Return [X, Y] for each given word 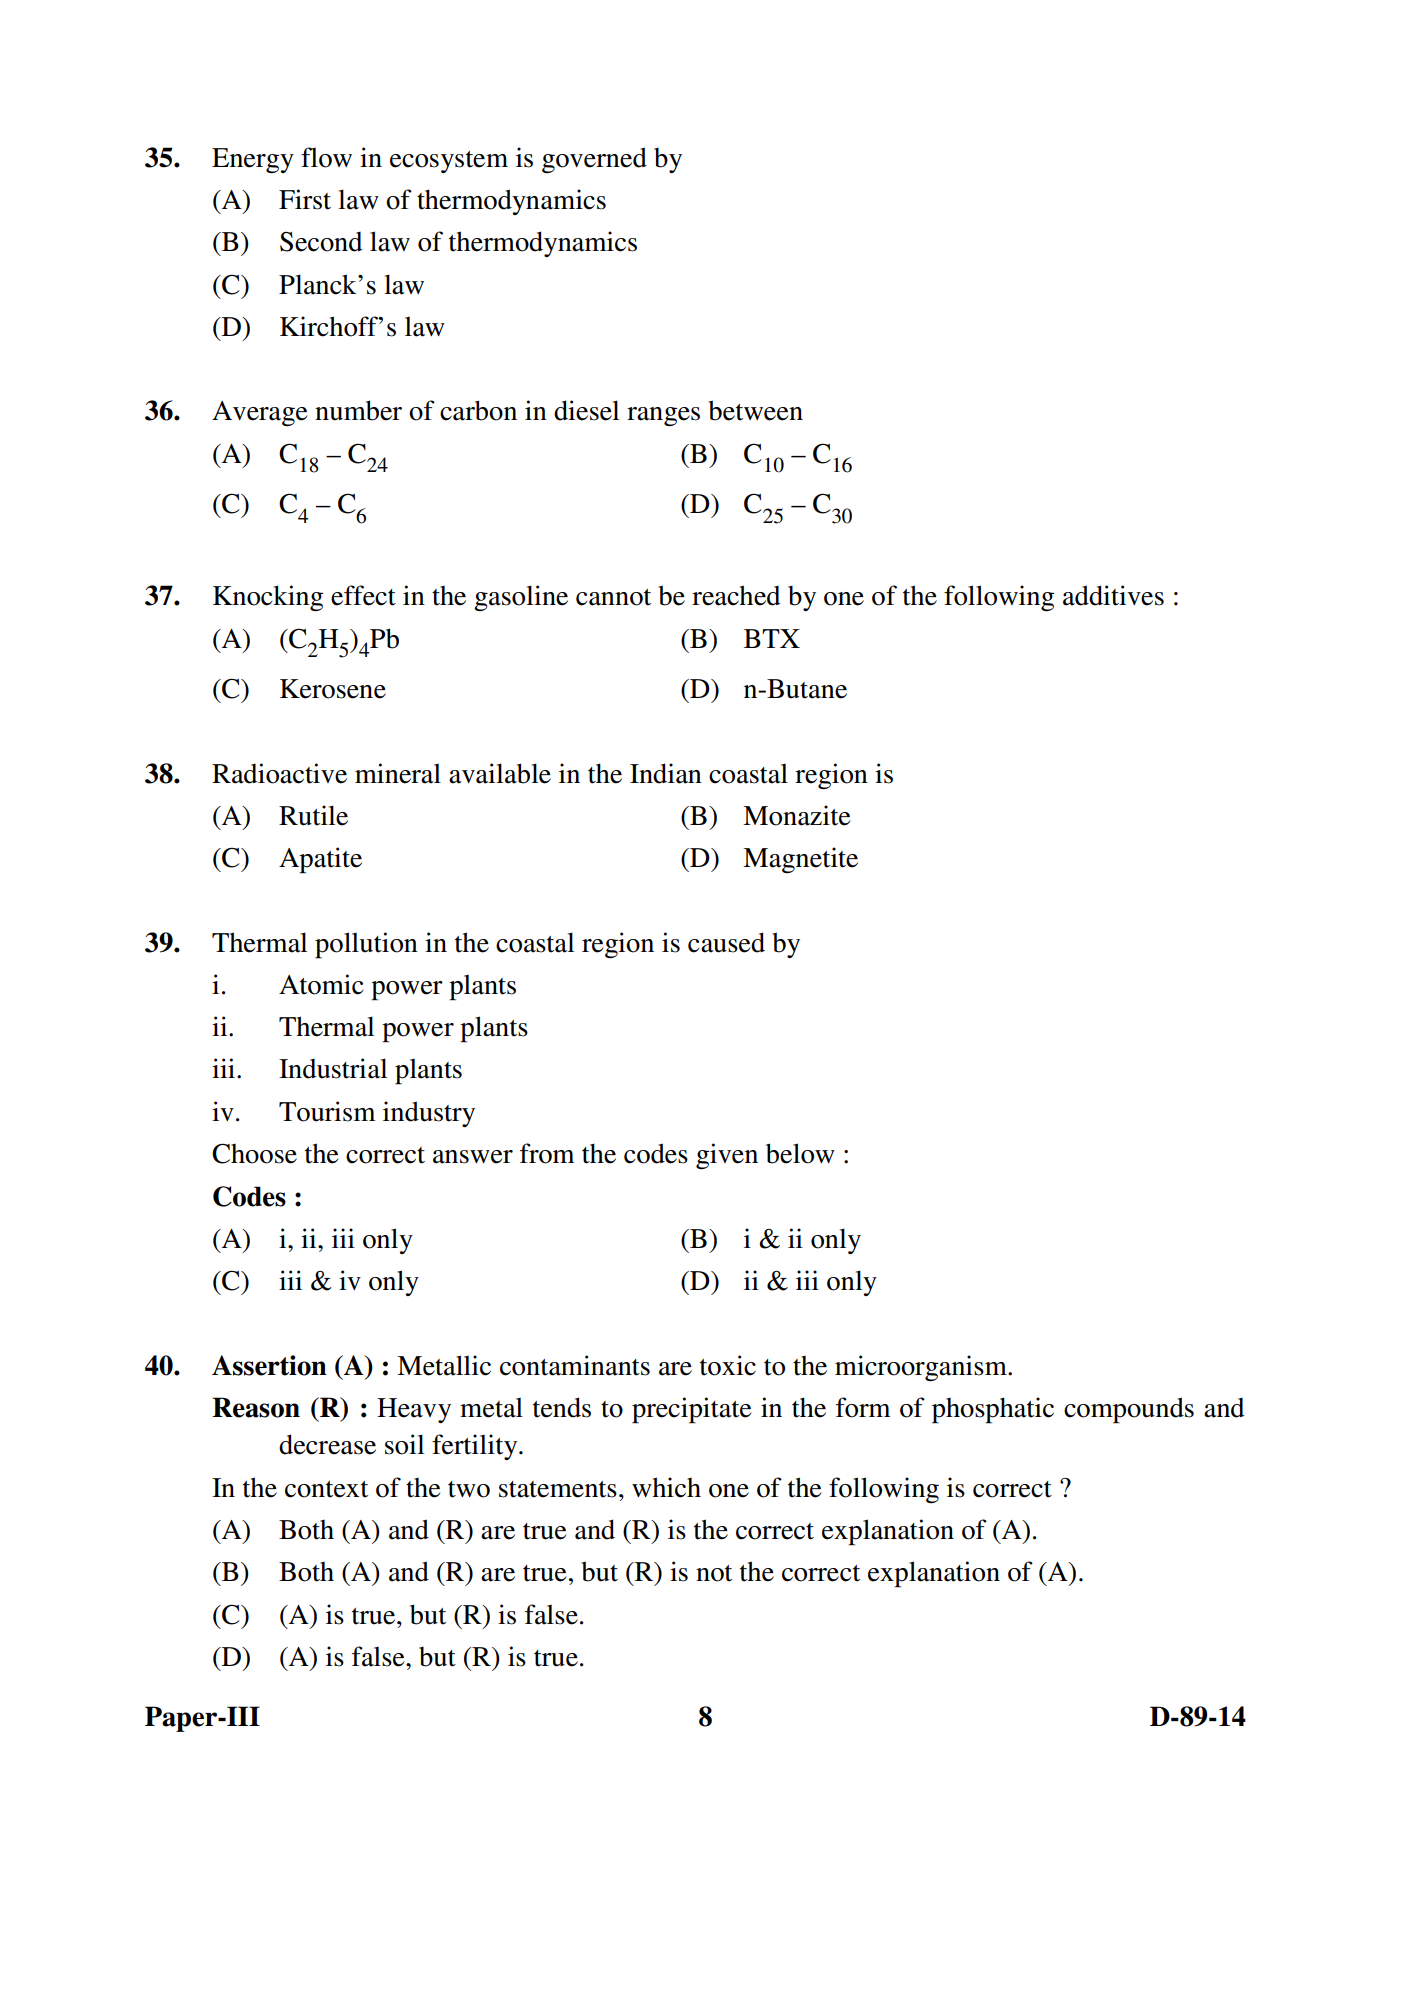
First [305, 199]
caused [726, 942]
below [800, 1153]
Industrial [333, 1068]
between [755, 410]
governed [594, 160]
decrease [327, 1444]
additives [1113, 595]
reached [736, 595]
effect [363, 595]
